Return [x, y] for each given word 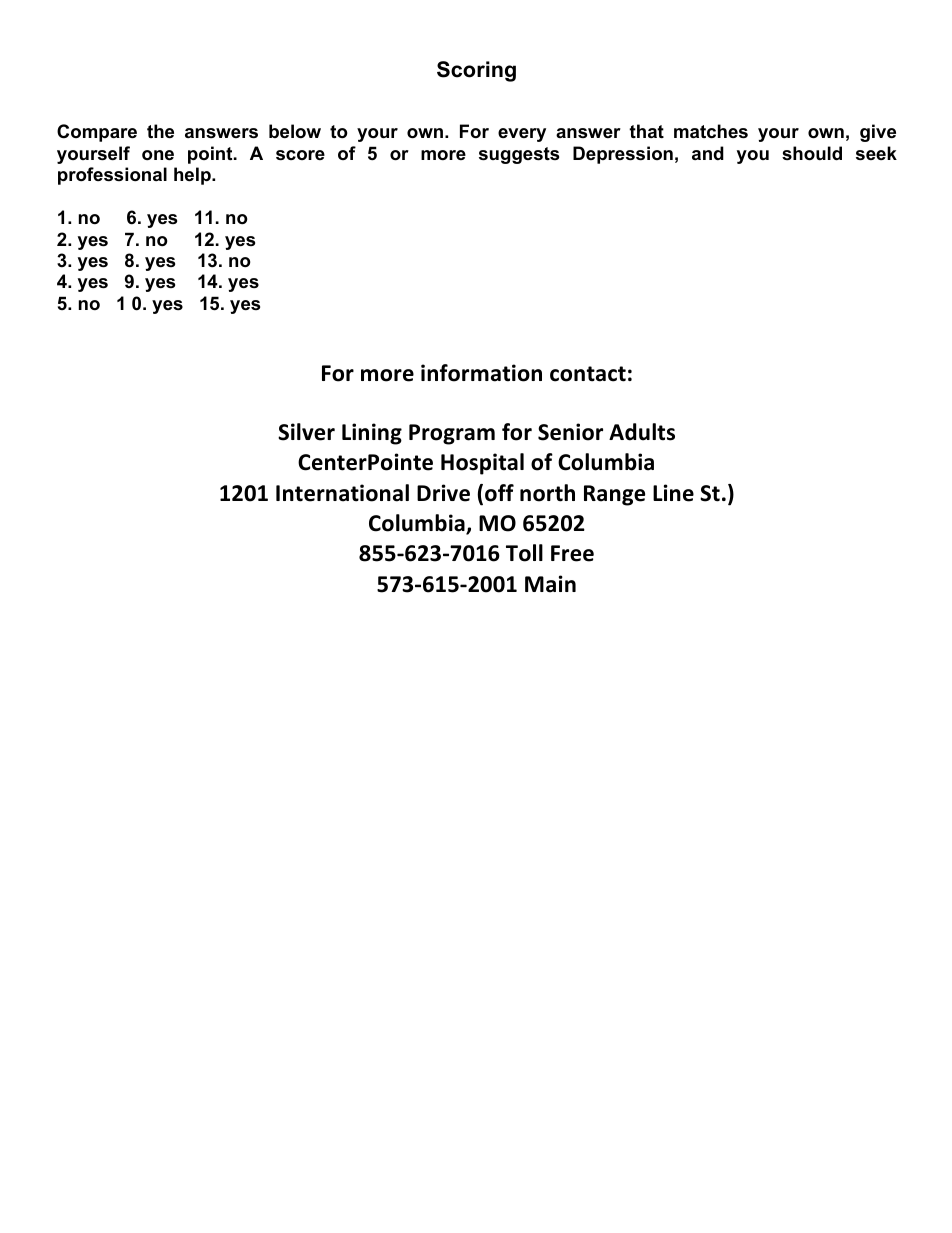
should [812, 153]
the [160, 131]
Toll [524, 553]
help [193, 176]
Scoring [476, 71]
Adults [642, 432]
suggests [519, 155]
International [342, 493]
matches [711, 131]
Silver [306, 432]
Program [452, 434]
